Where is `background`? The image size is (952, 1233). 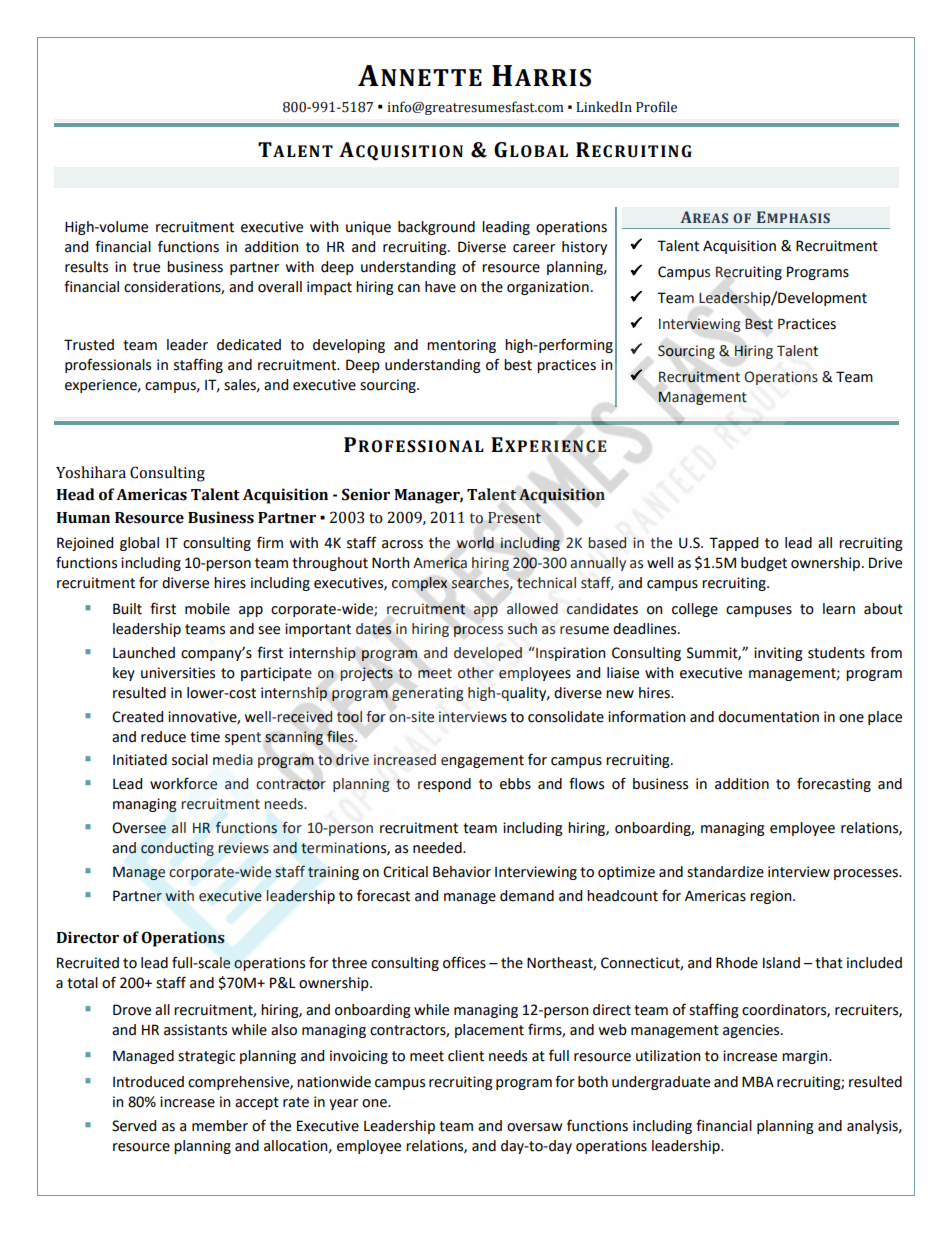 background is located at coordinates (436, 228).
